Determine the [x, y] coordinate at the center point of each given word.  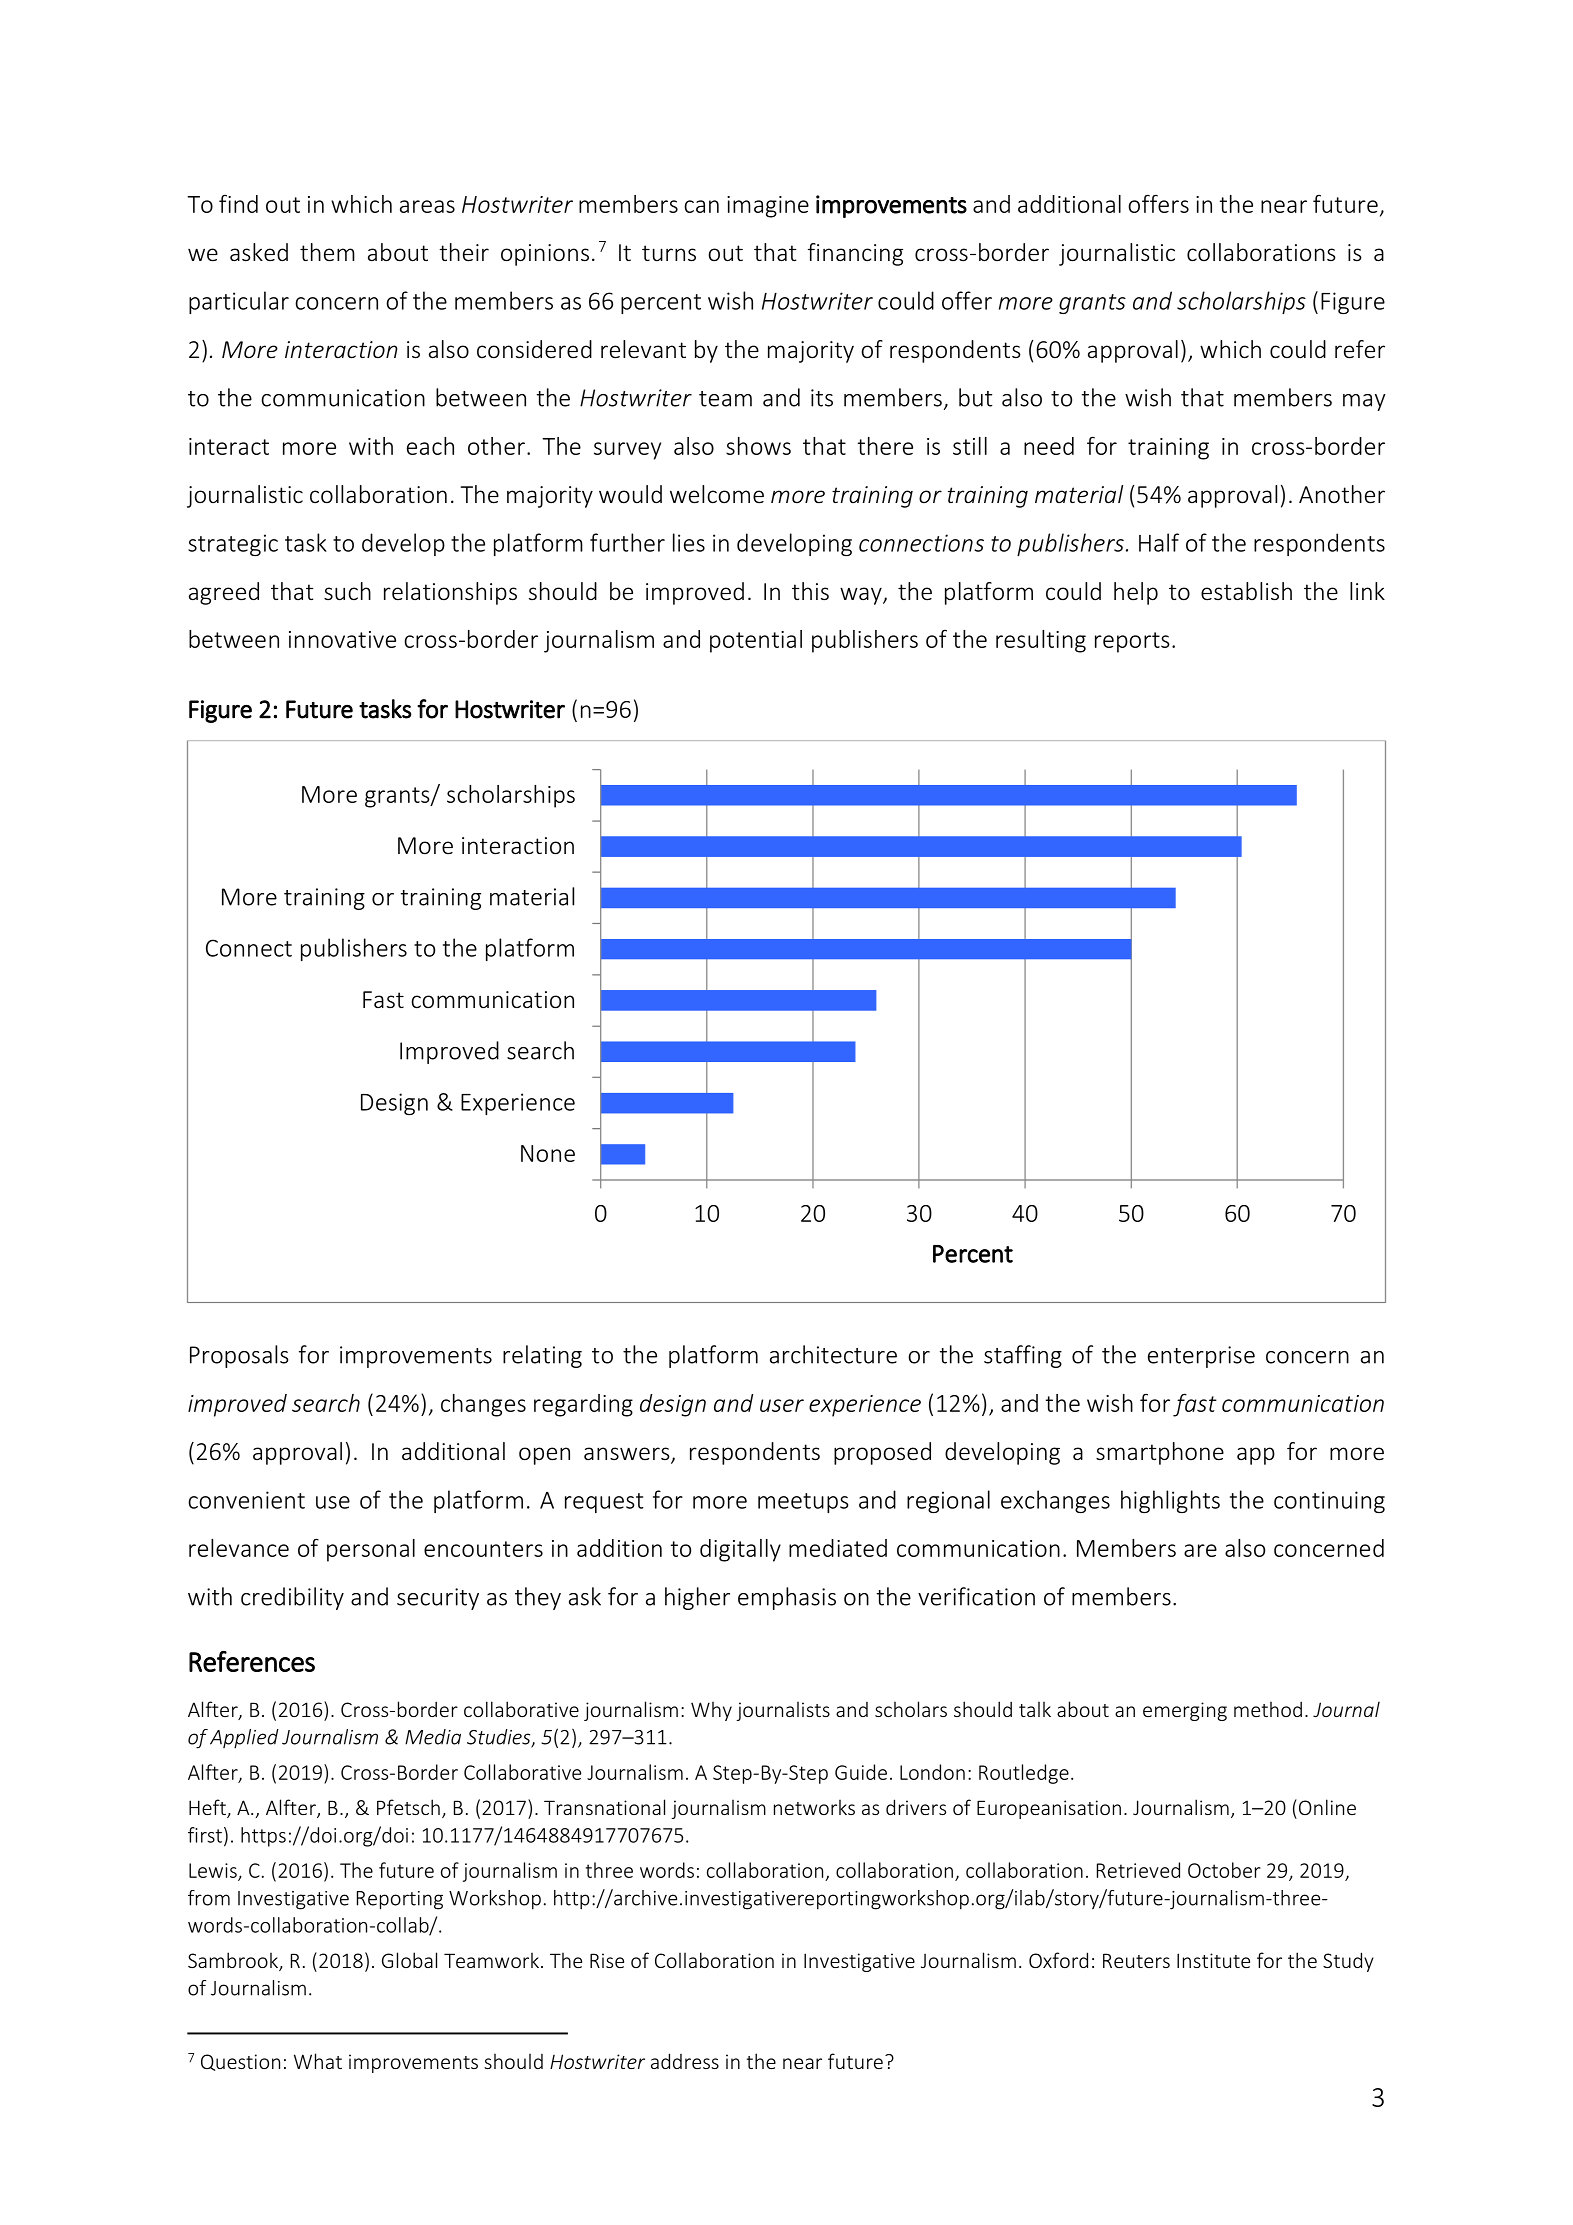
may [1364, 402]
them [327, 252]
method [1268, 1709]
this [810, 591]
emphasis [787, 1598]
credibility [292, 1598]
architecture [833, 1354]
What [318, 2061]
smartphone [1160, 1453]
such [347, 591]
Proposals [239, 1356]
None [548, 1153]
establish [1246, 591]
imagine [768, 207]
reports [1132, 642]
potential [756, 641]
